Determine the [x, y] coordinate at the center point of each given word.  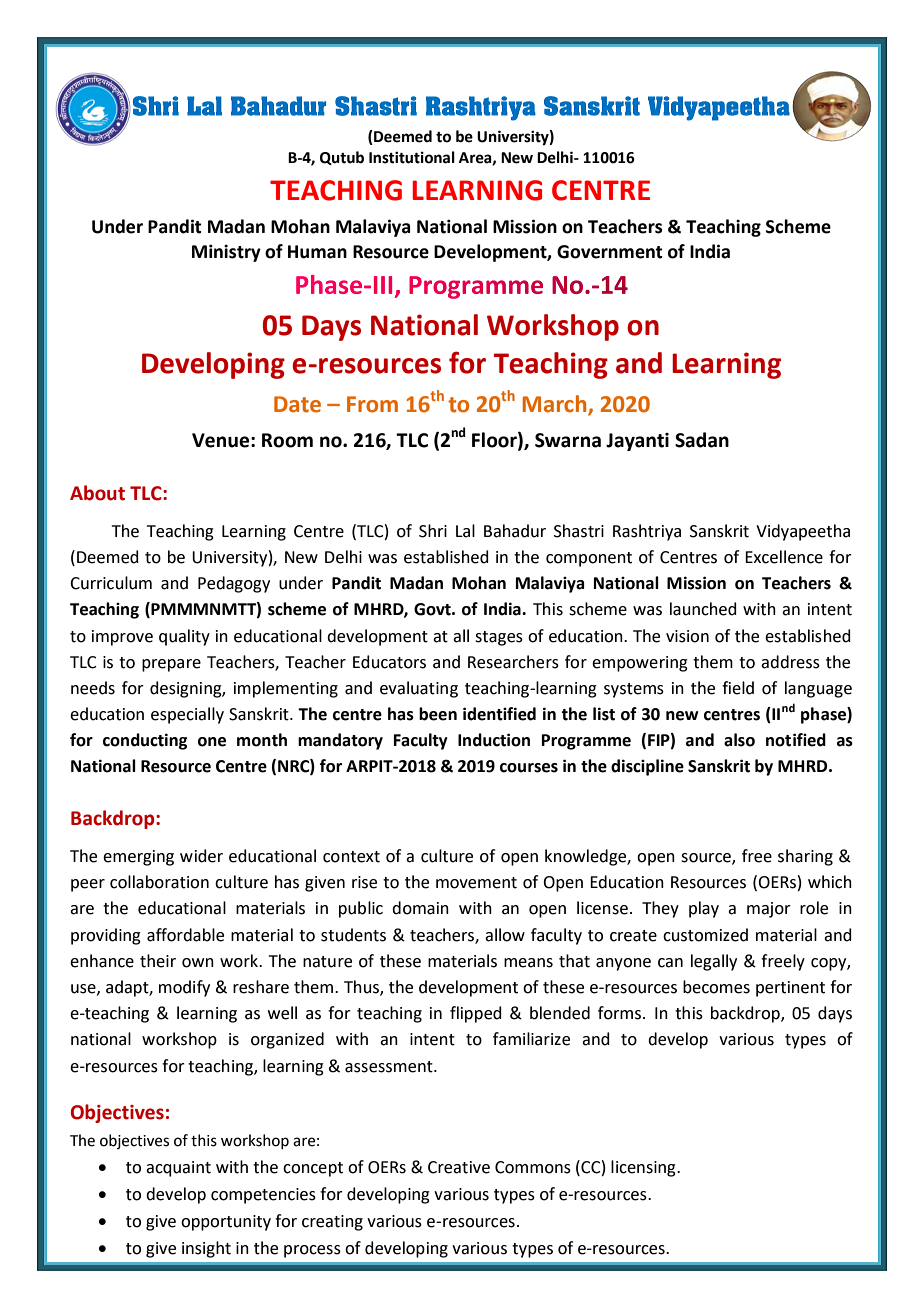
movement [476, 883]
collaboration [159, 882]
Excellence [784, 557]
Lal [465, 531]
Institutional [412, 157]
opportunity [226, 1223]
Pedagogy [234, 584]
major [769, 910]
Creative [459, 1167]
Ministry [226, 253]
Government [610, 252]
